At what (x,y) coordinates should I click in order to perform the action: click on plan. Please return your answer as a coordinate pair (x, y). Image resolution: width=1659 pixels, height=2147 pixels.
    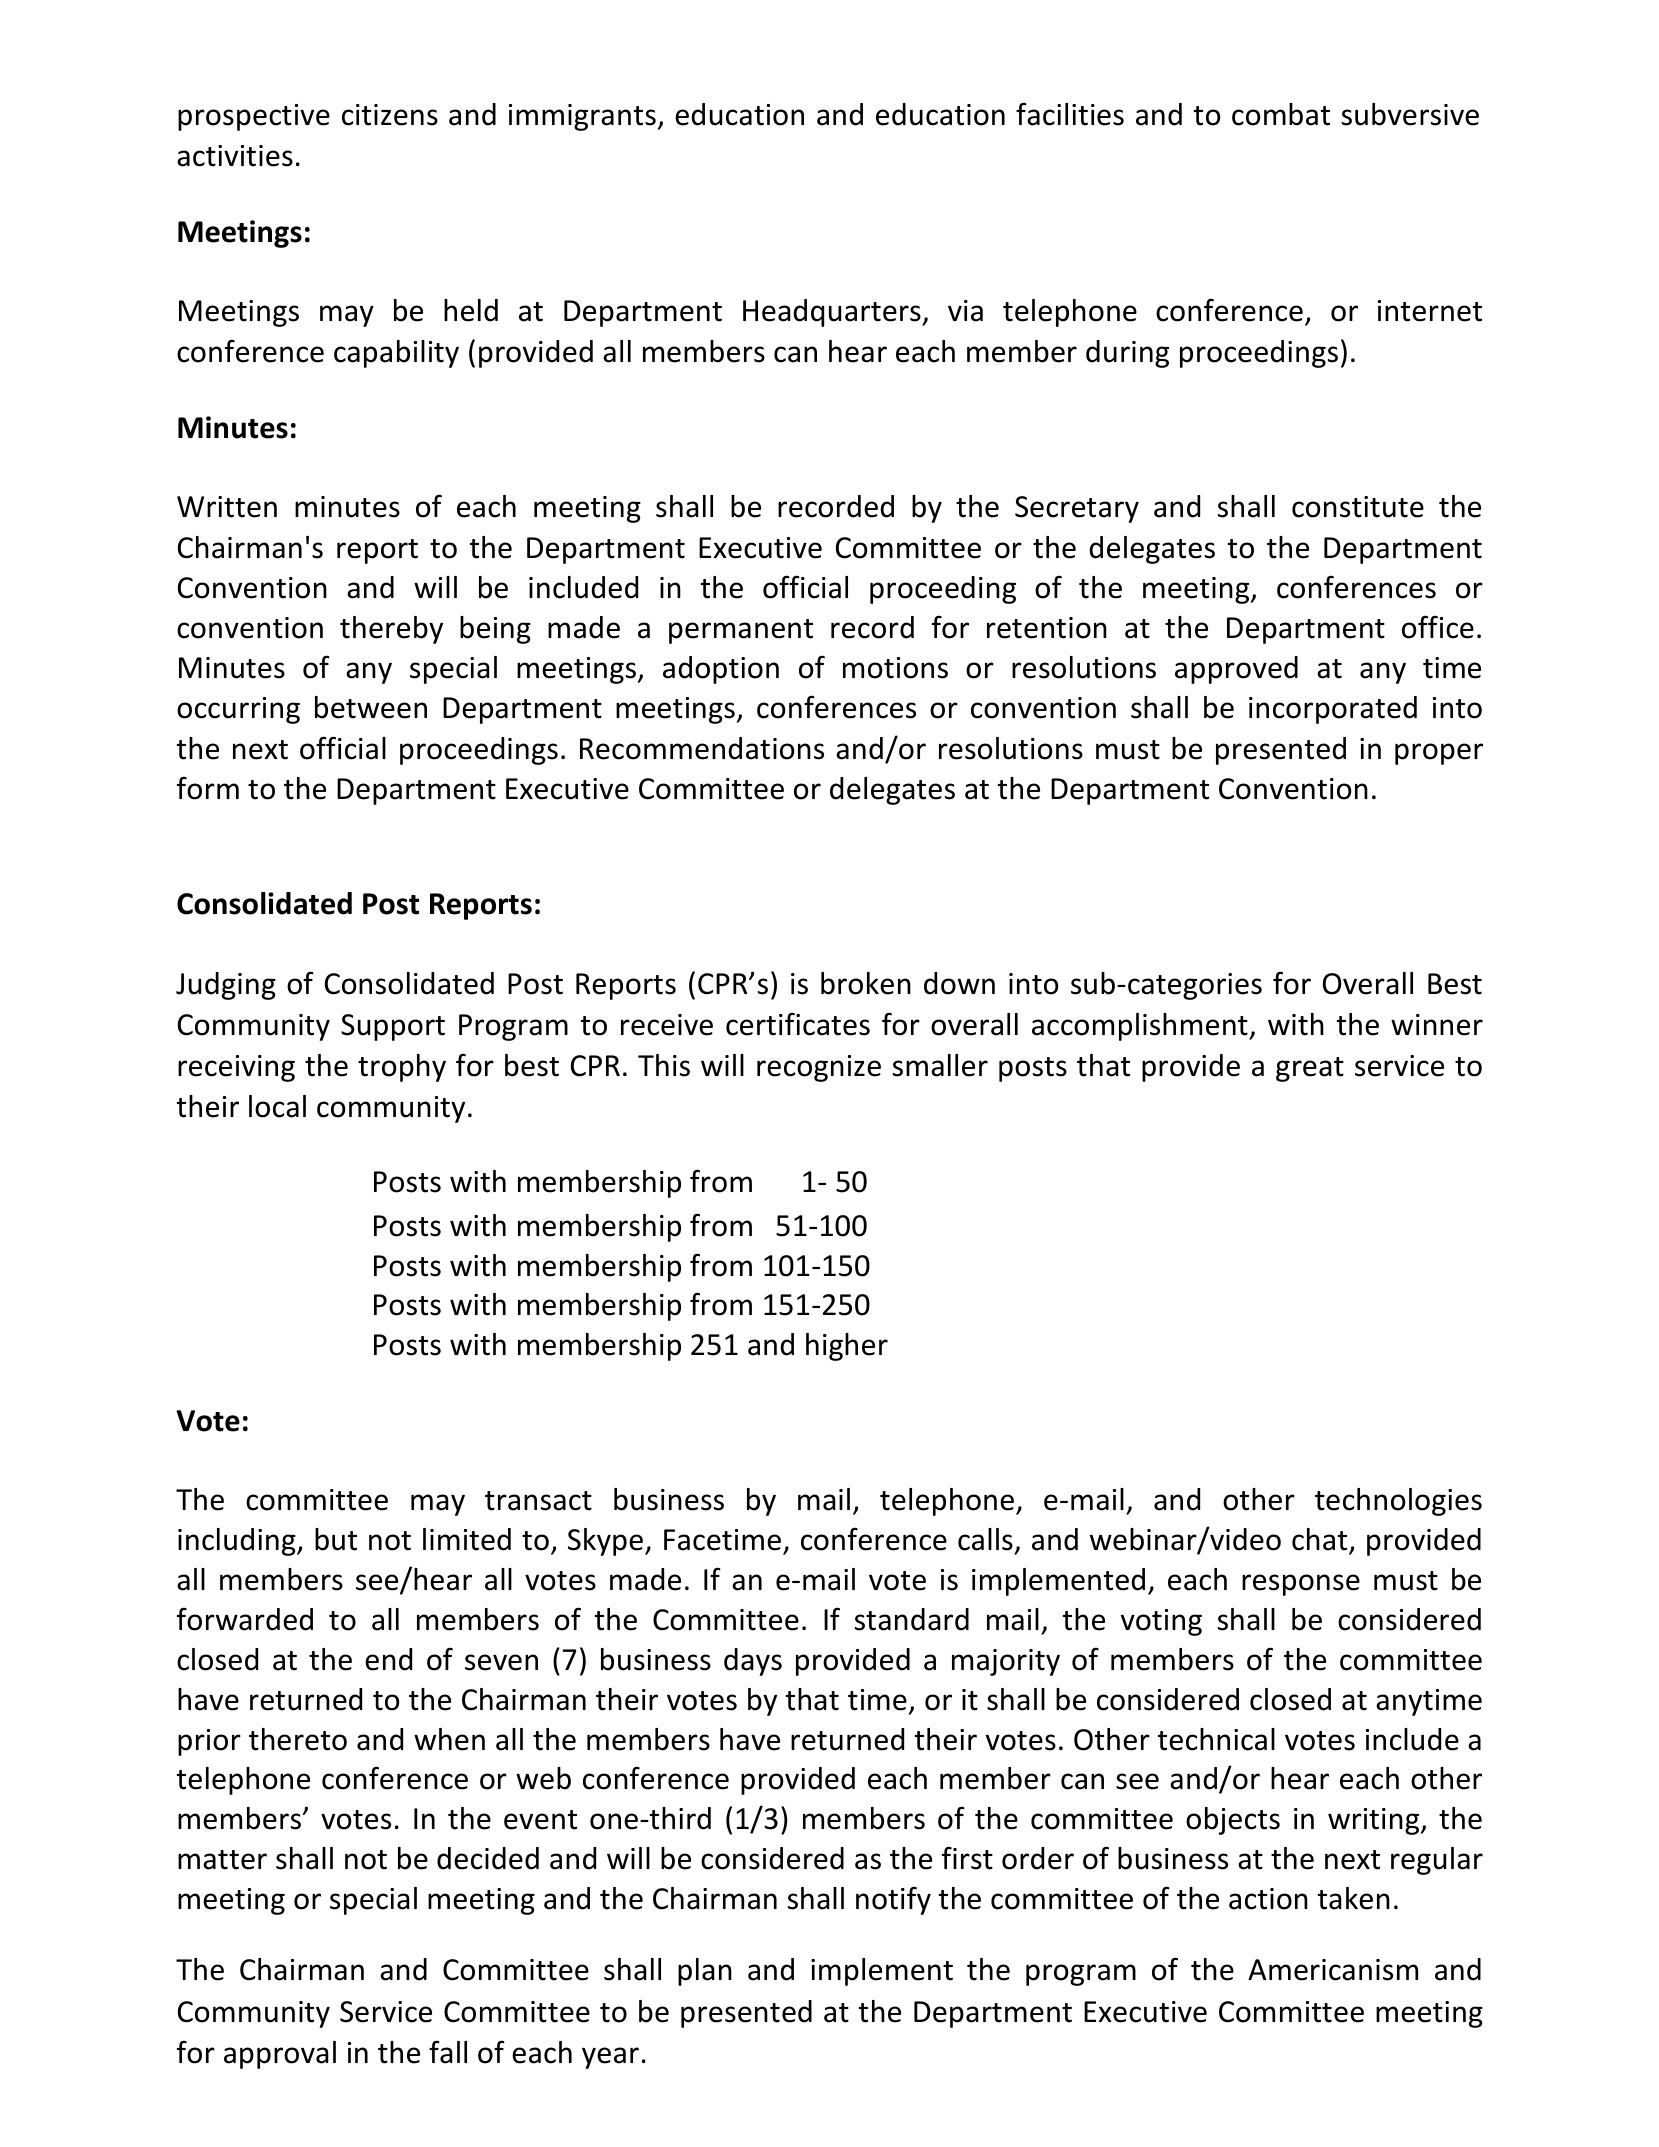
    Looking at the image, I should click on (705, 1972).
